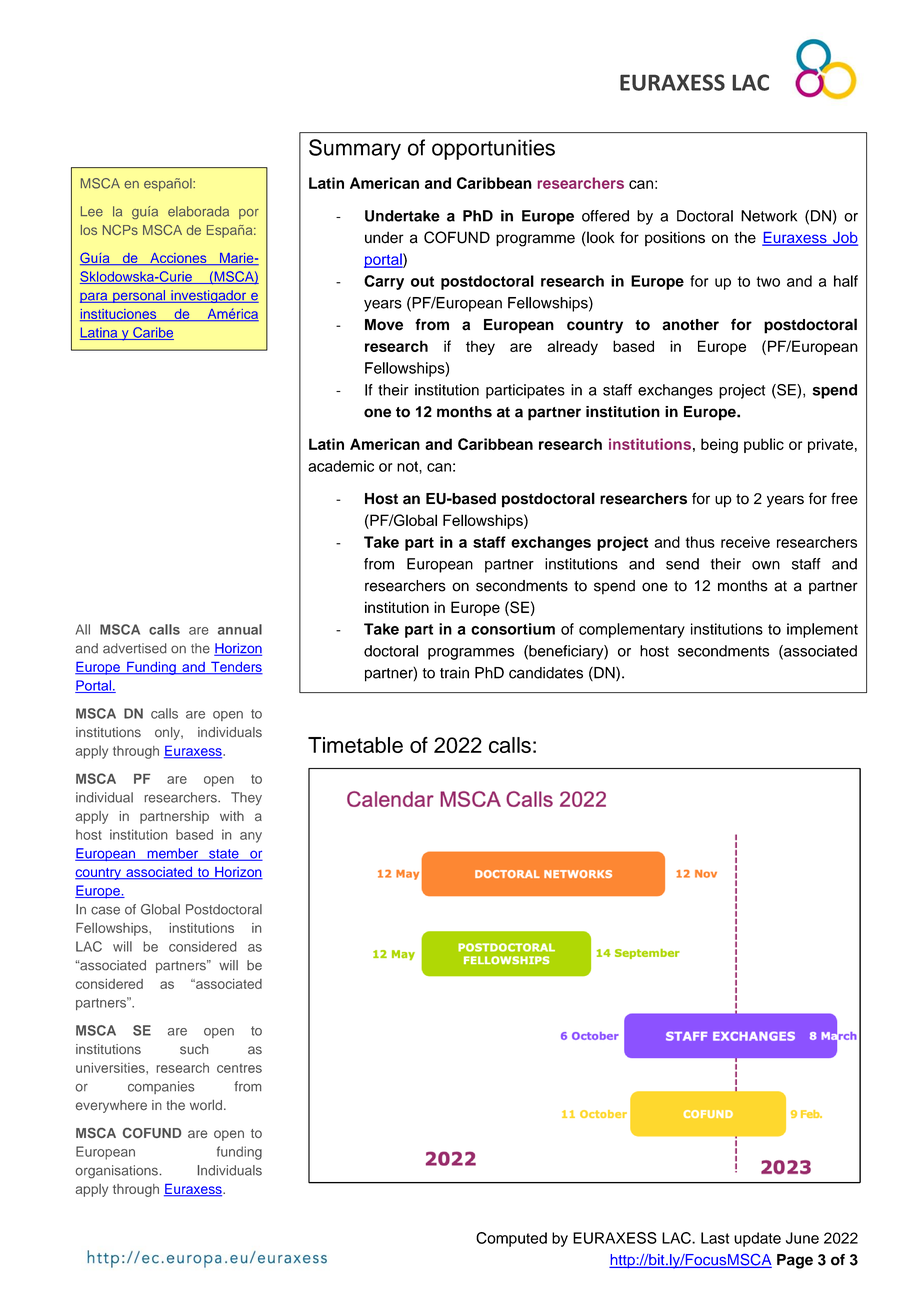 The height and width of the screenshot is (1308, 924). I want to click on academic, so click(341, 466).
